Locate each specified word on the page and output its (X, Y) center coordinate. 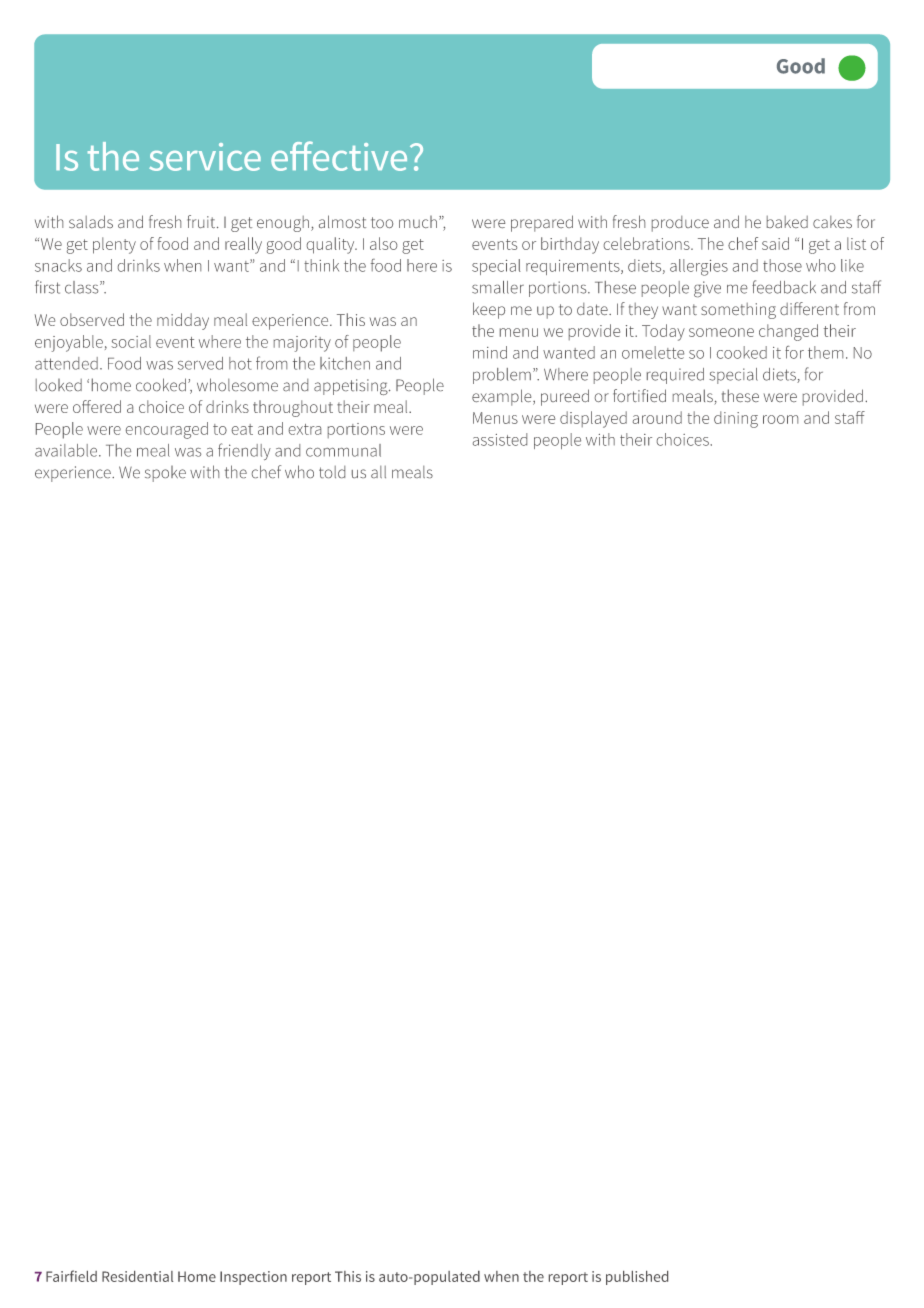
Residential (137, 1276)
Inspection (253, 1278)
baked (787, 222)
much (418, 222)
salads (91, 221)
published (637, 1278)
